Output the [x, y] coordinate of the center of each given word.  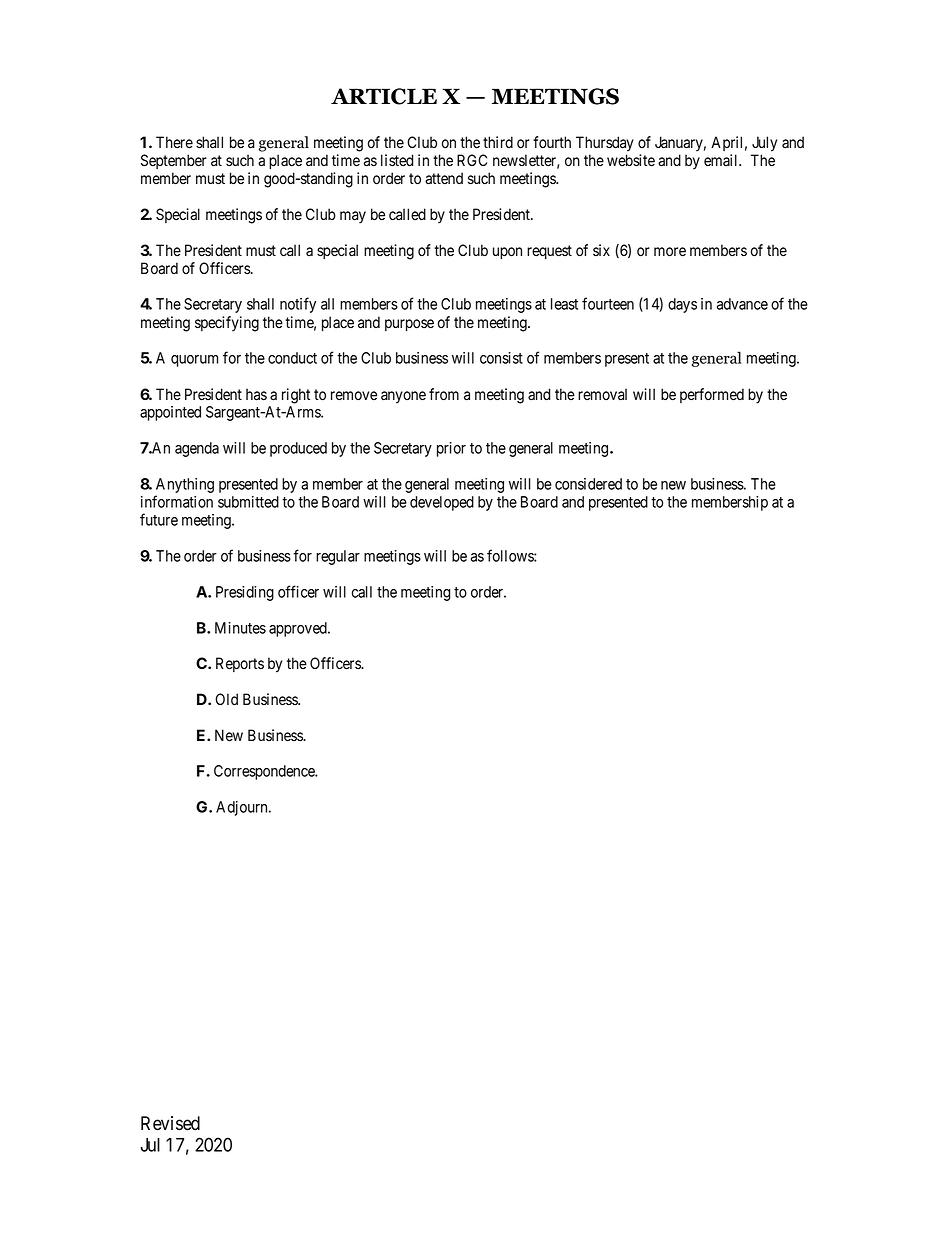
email [722, 160]
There [174, 142]
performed [712, 395]
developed [442, 503]
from [444, 394]
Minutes [240, 628]
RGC [472, 160]
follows [511, 555]
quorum [194, 361]
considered [588, 484]
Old [226, 699]
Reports [240, 664]
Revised [170, 1123]
